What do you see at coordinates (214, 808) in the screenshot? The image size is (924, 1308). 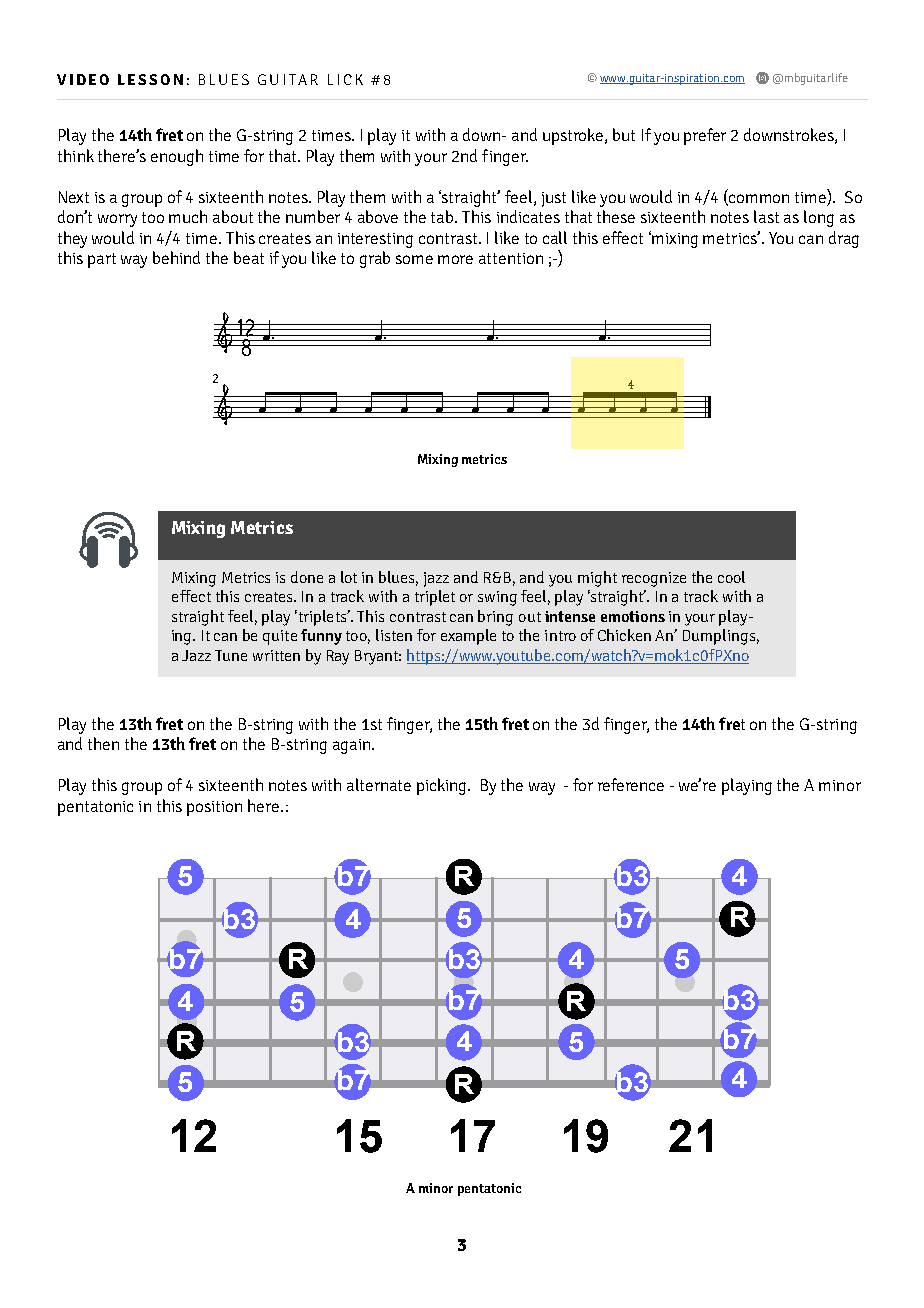 I see `position` at bounding box center [214, 808].
